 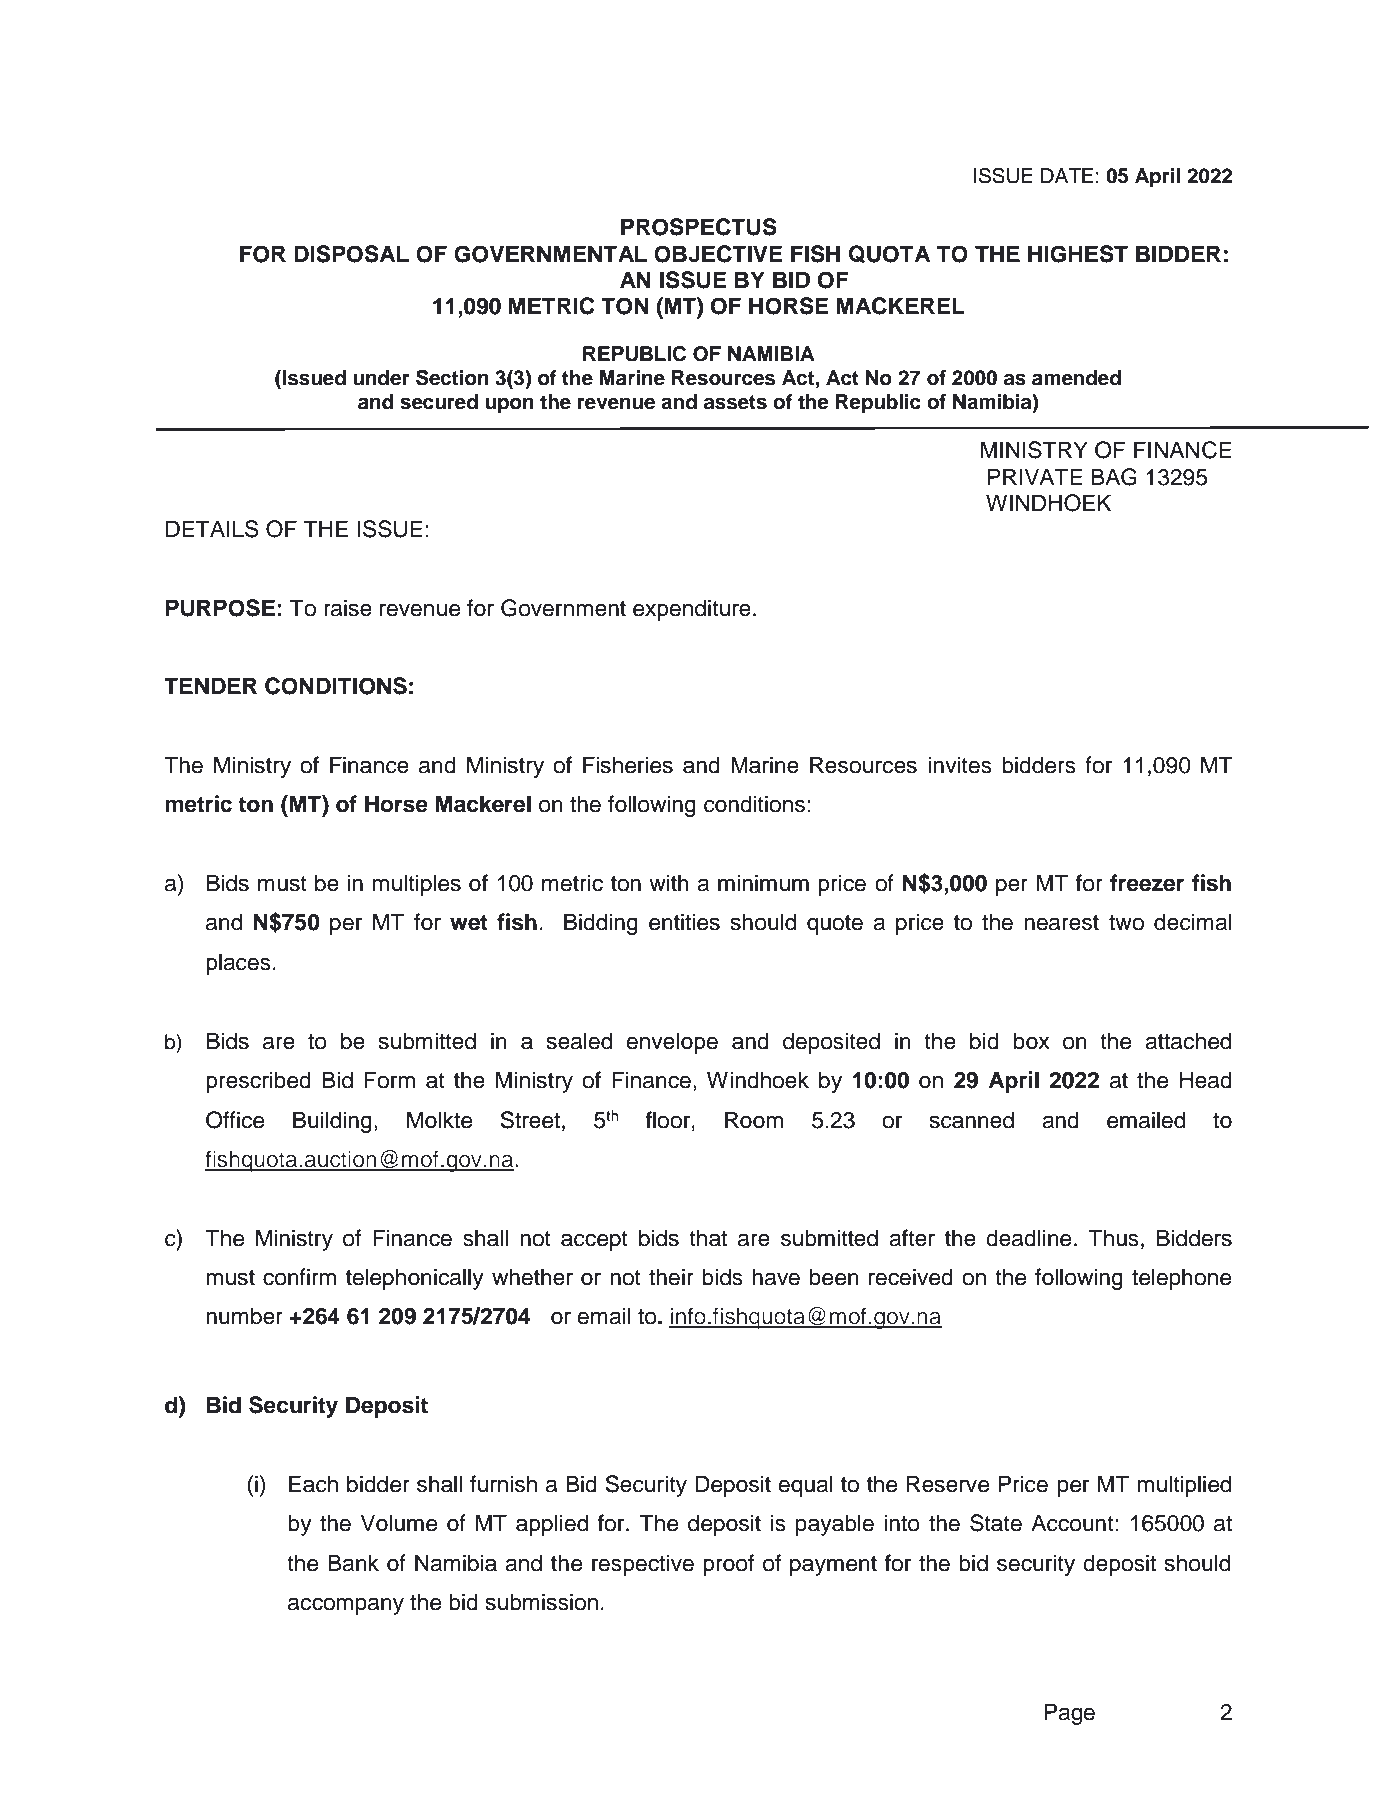 What do you see at coordinates (671, 1277) in the image?
I see `their` at bounding box center [671, 1277].
